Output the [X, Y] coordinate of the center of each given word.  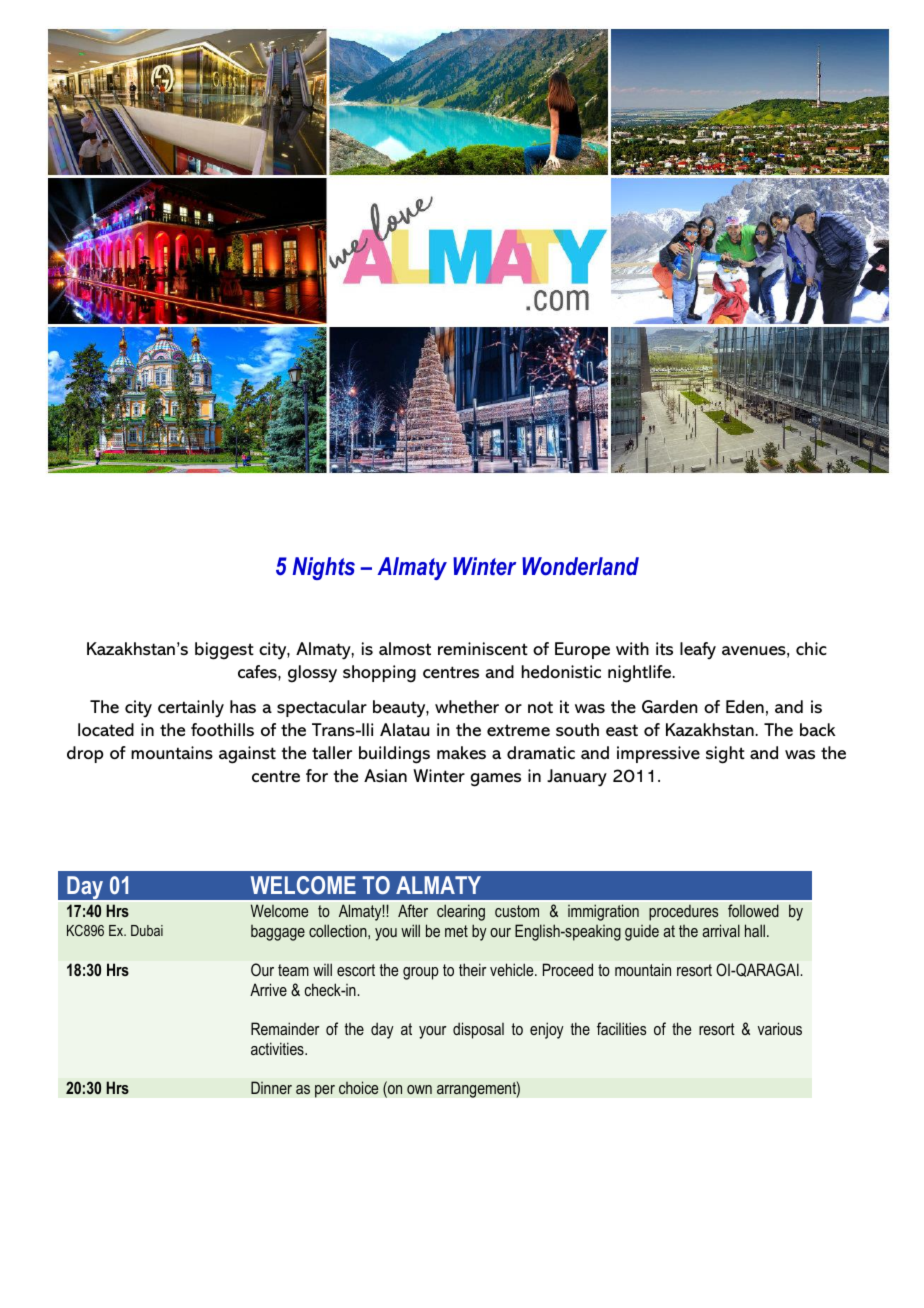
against [247, 755]
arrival [721, 930]
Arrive [268, 989]
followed [753, 910]
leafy [698, 650]
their [473, 969]
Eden [745, 706]
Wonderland [580, 566]
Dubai [147, 930]
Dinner [271, 1087]
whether [467, 707]
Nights [323, 568]
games [495, 780]
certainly [191, 708]
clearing [461, 912]
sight [725, 755]
